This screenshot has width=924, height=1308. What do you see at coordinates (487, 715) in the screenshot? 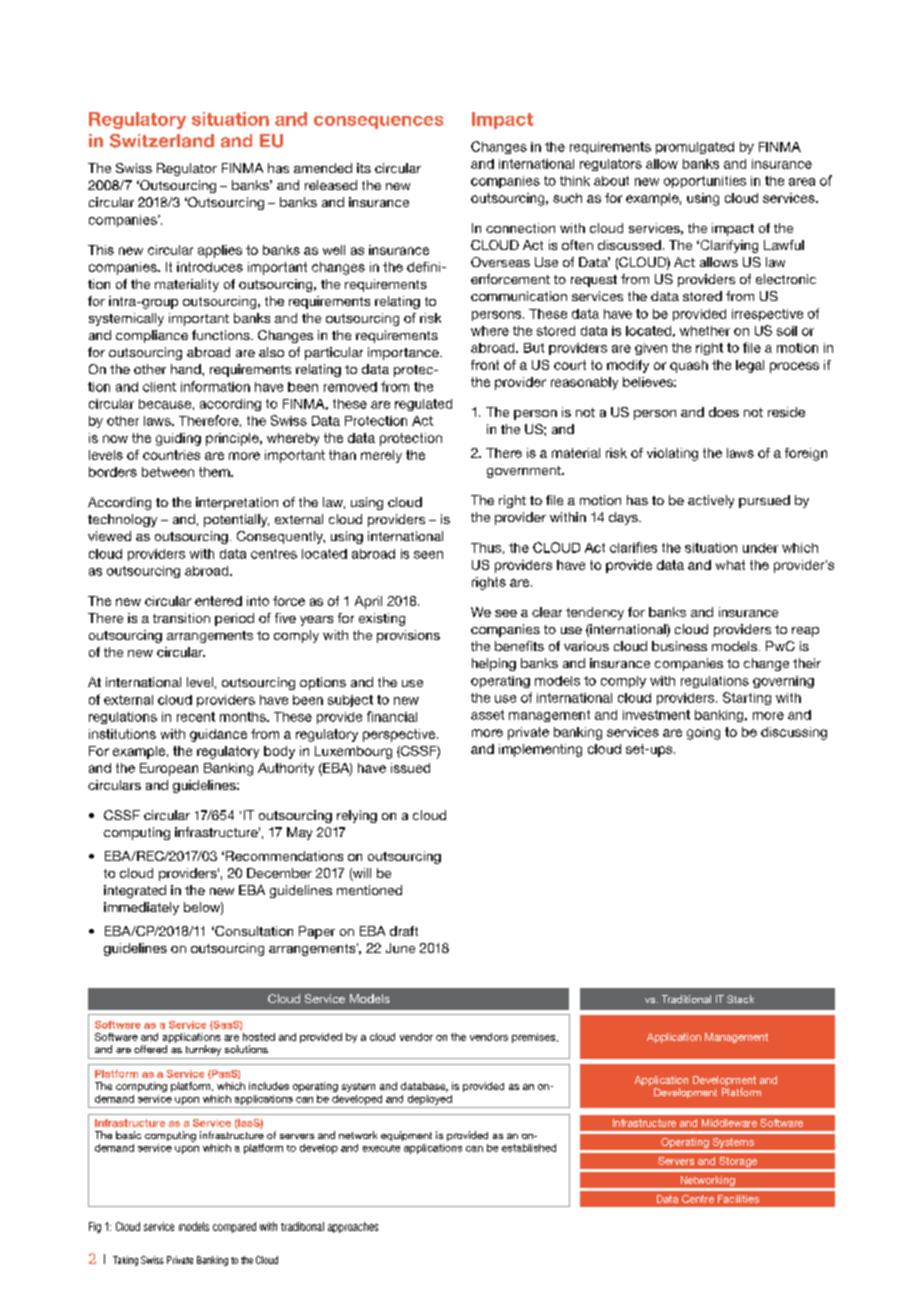
I see `asset` at bounding box center [487, 715].
